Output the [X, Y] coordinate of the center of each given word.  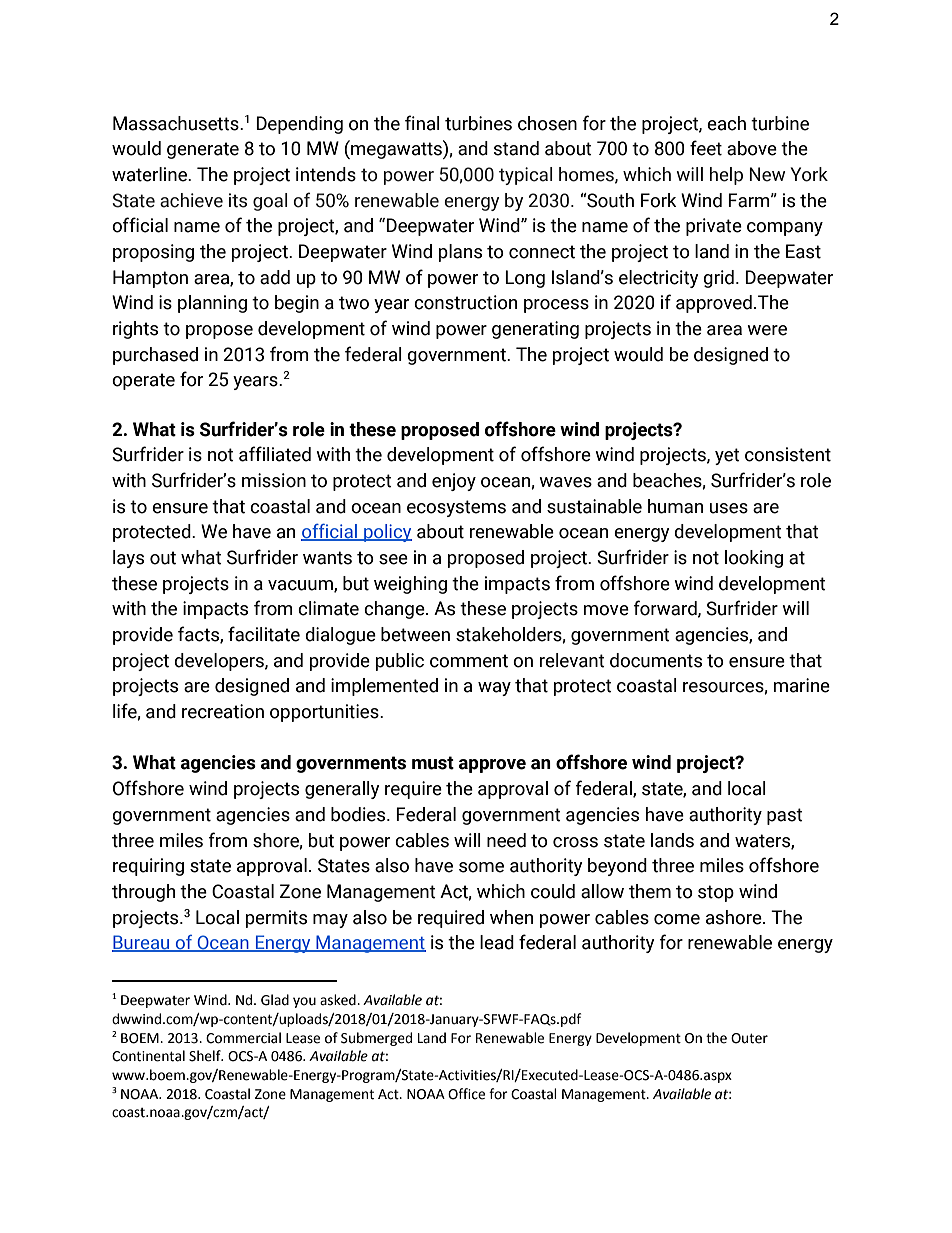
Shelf [206, 1056]
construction [465, 302]
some [481, 867]
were [767, 330]
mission [274, 480]
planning [212, 304]
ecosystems [456, 508]
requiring [148, 867]
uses [728, 508]
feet [706, 148]
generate [203, 150]
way [494, 689]
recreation [223, 711]
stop [716, 893]
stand [516, 148]
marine [801, 685]
